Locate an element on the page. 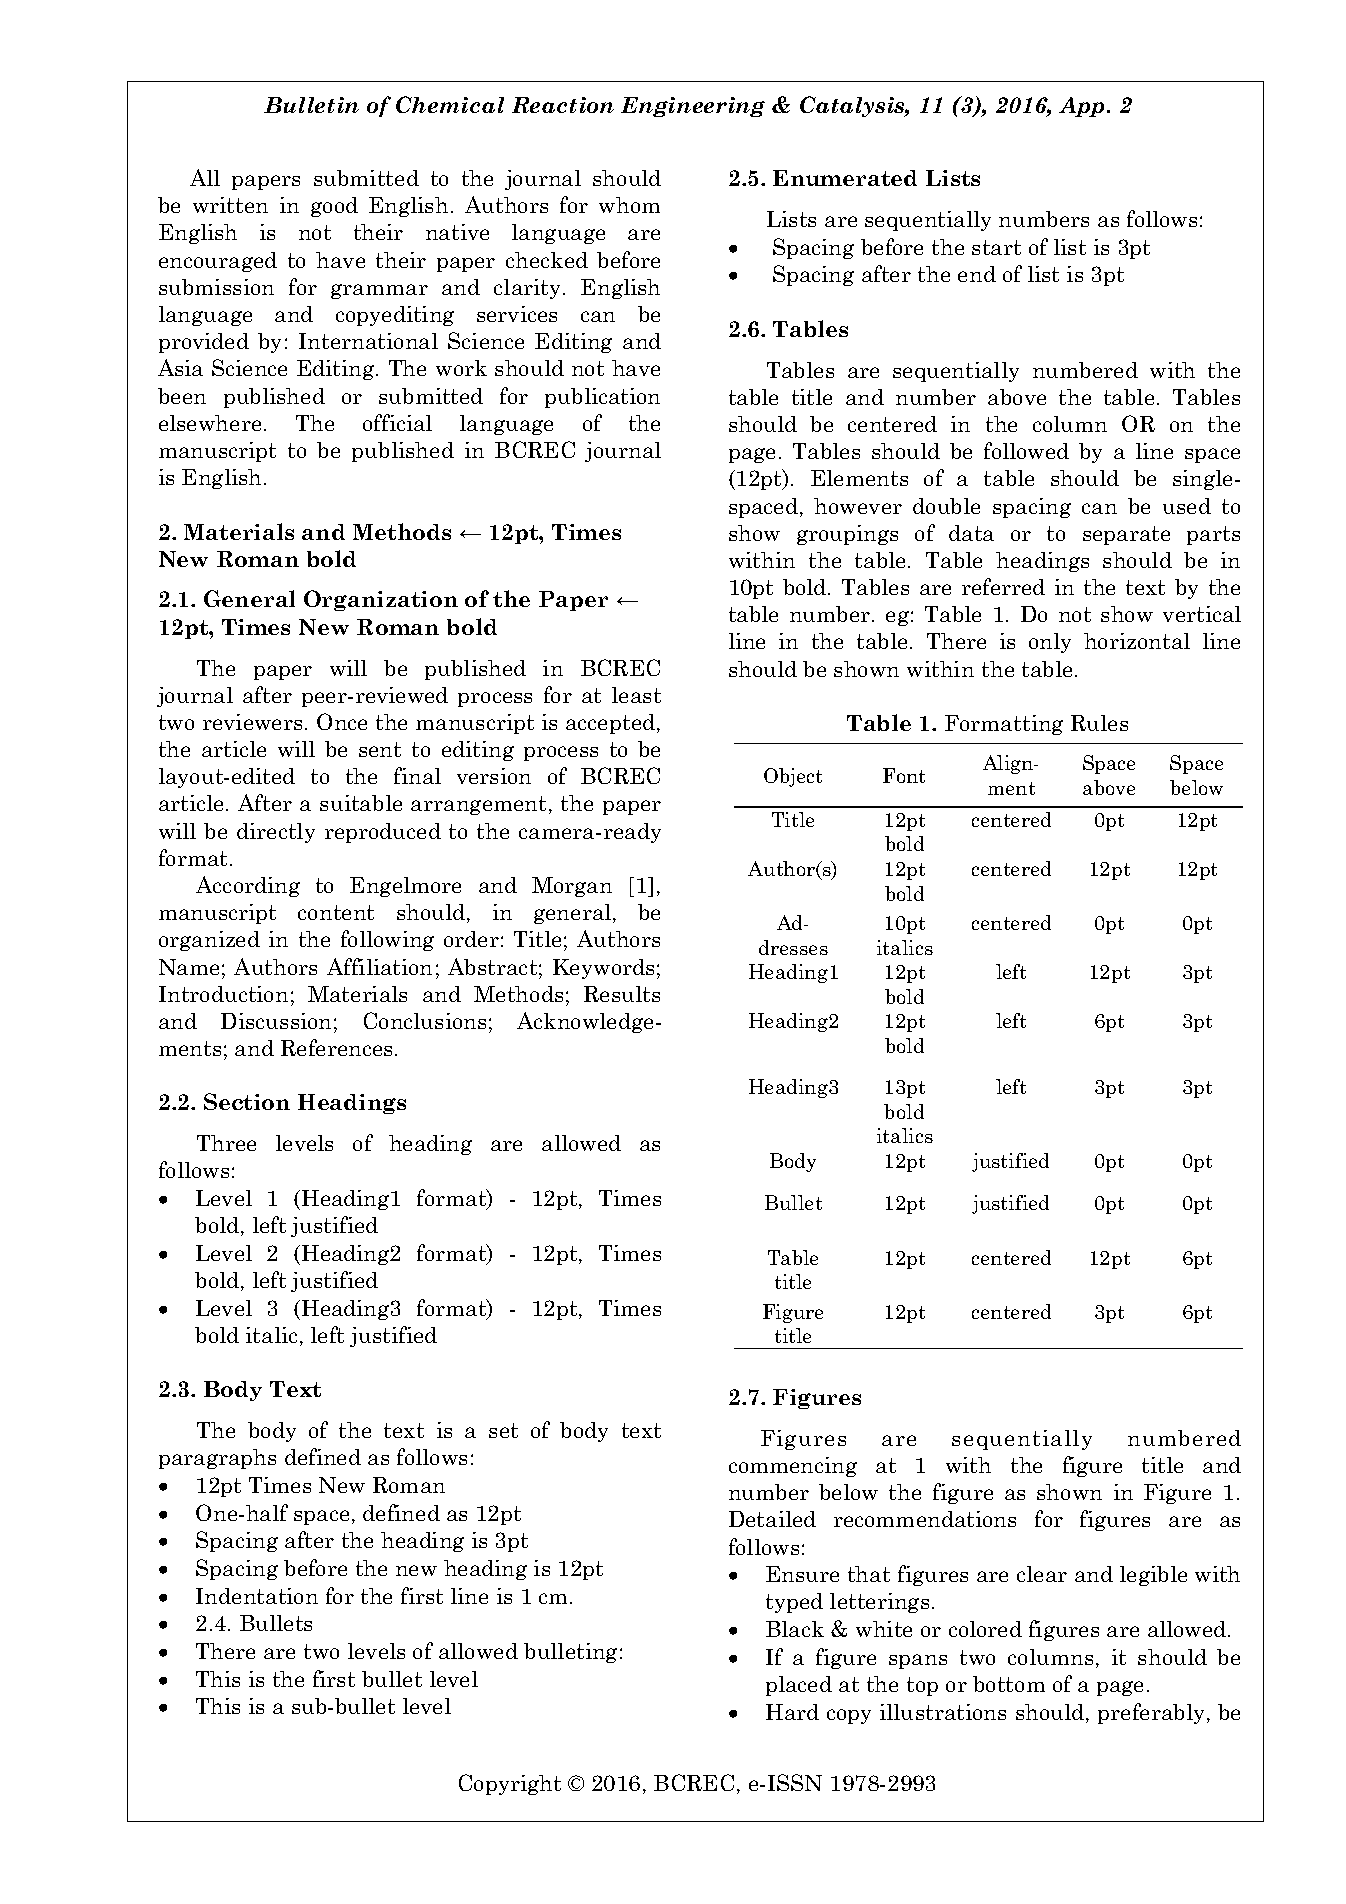 This image has height=1904, width=1346. recommendations is located at coordinates (925, 1519).
